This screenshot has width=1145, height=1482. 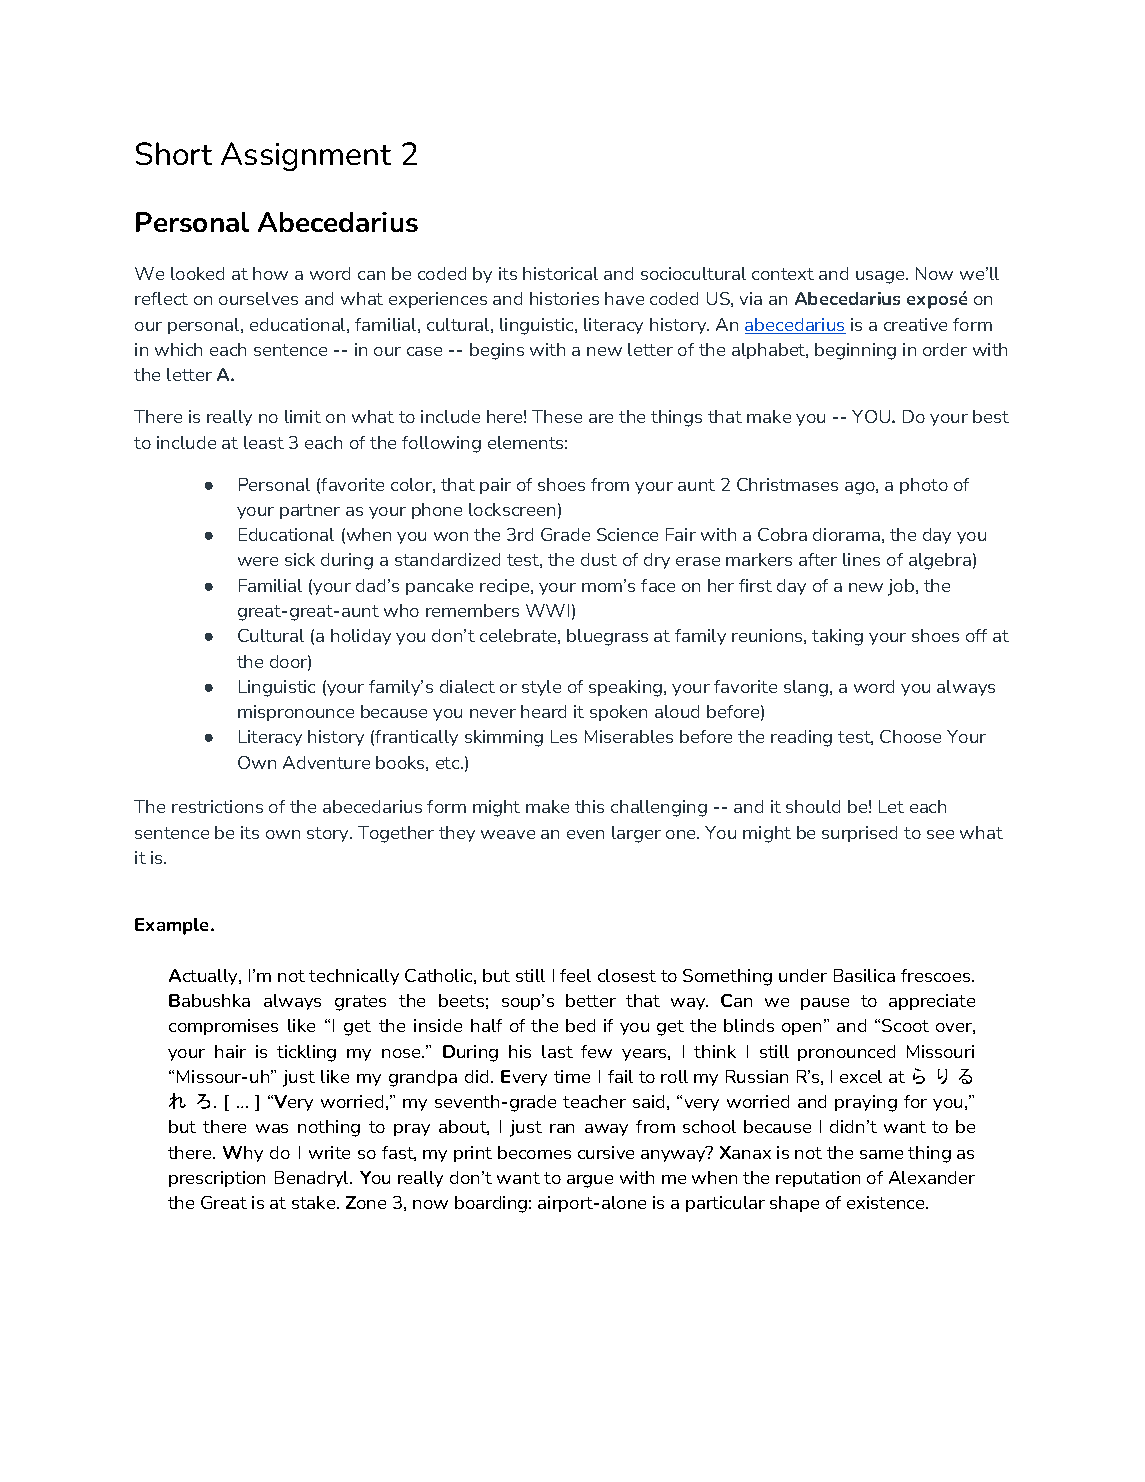 I want to click on mispronounce, so click(x=296, y=713).
